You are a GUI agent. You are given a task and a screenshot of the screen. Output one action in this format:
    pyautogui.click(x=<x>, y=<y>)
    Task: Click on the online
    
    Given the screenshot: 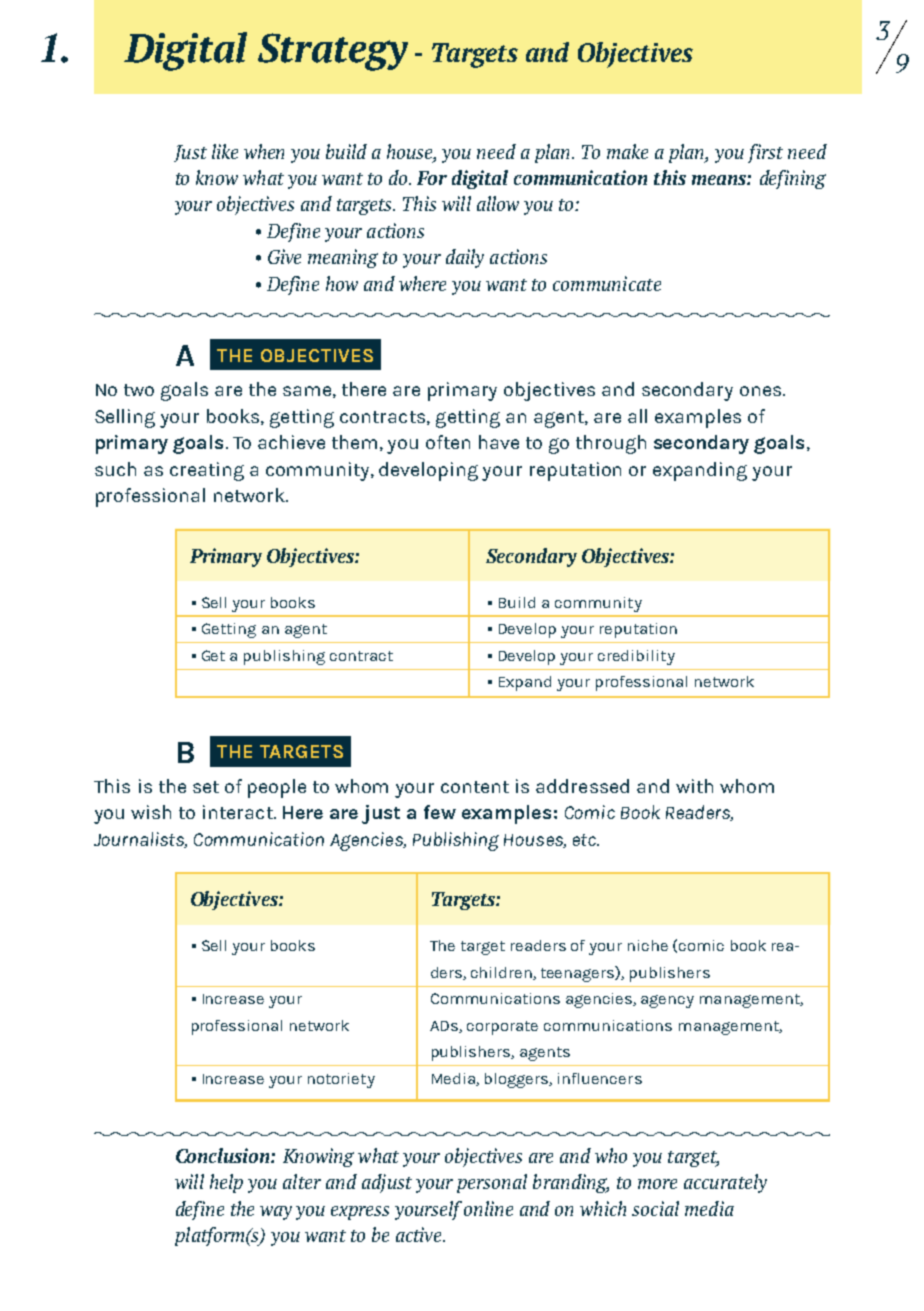 What is the action you would take?
    pyautogui.click(x=488, y=1208)
